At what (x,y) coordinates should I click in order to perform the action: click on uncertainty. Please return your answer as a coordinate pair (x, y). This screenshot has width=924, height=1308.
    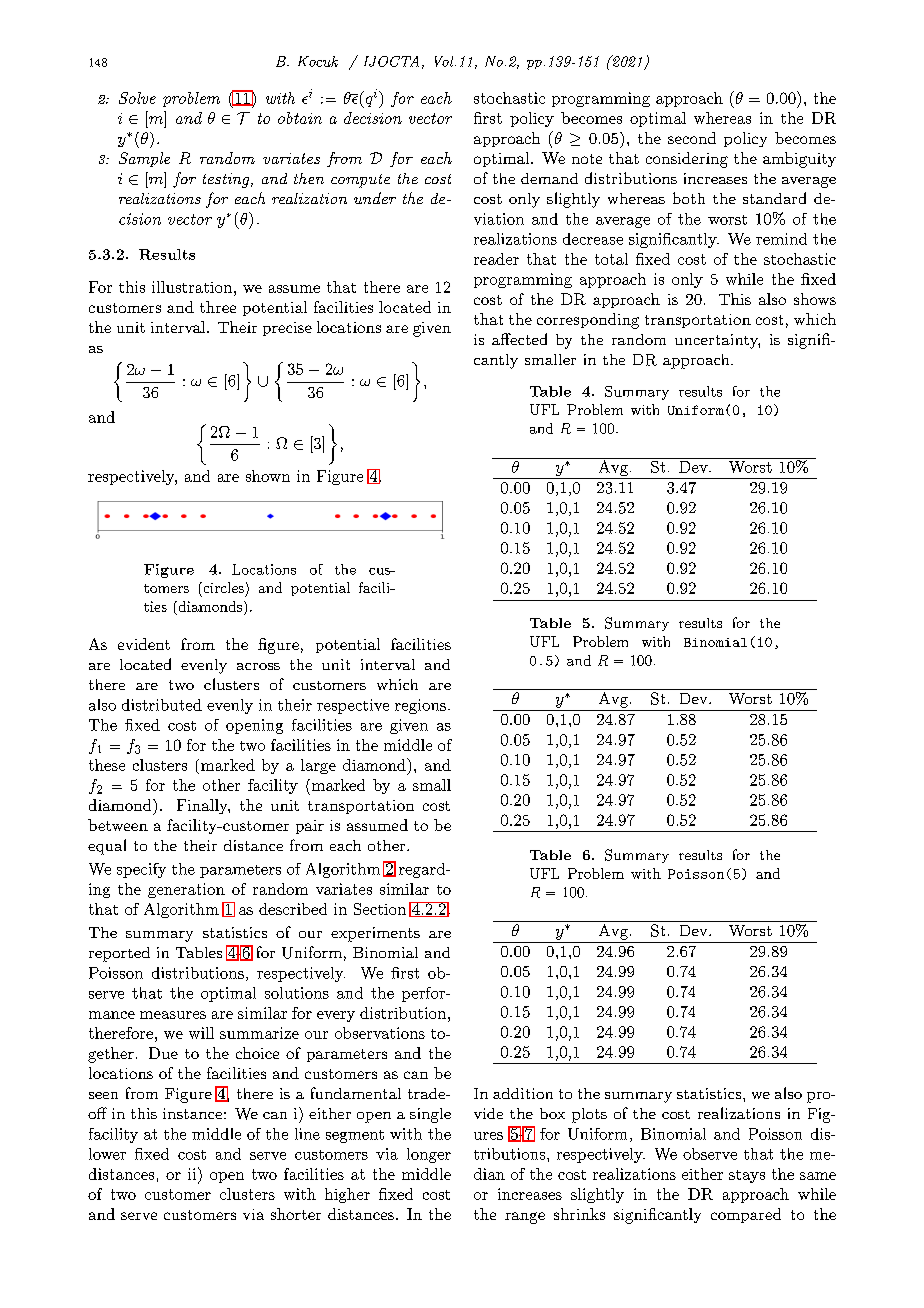
    Looking at the image, I should click on (717, 341).
